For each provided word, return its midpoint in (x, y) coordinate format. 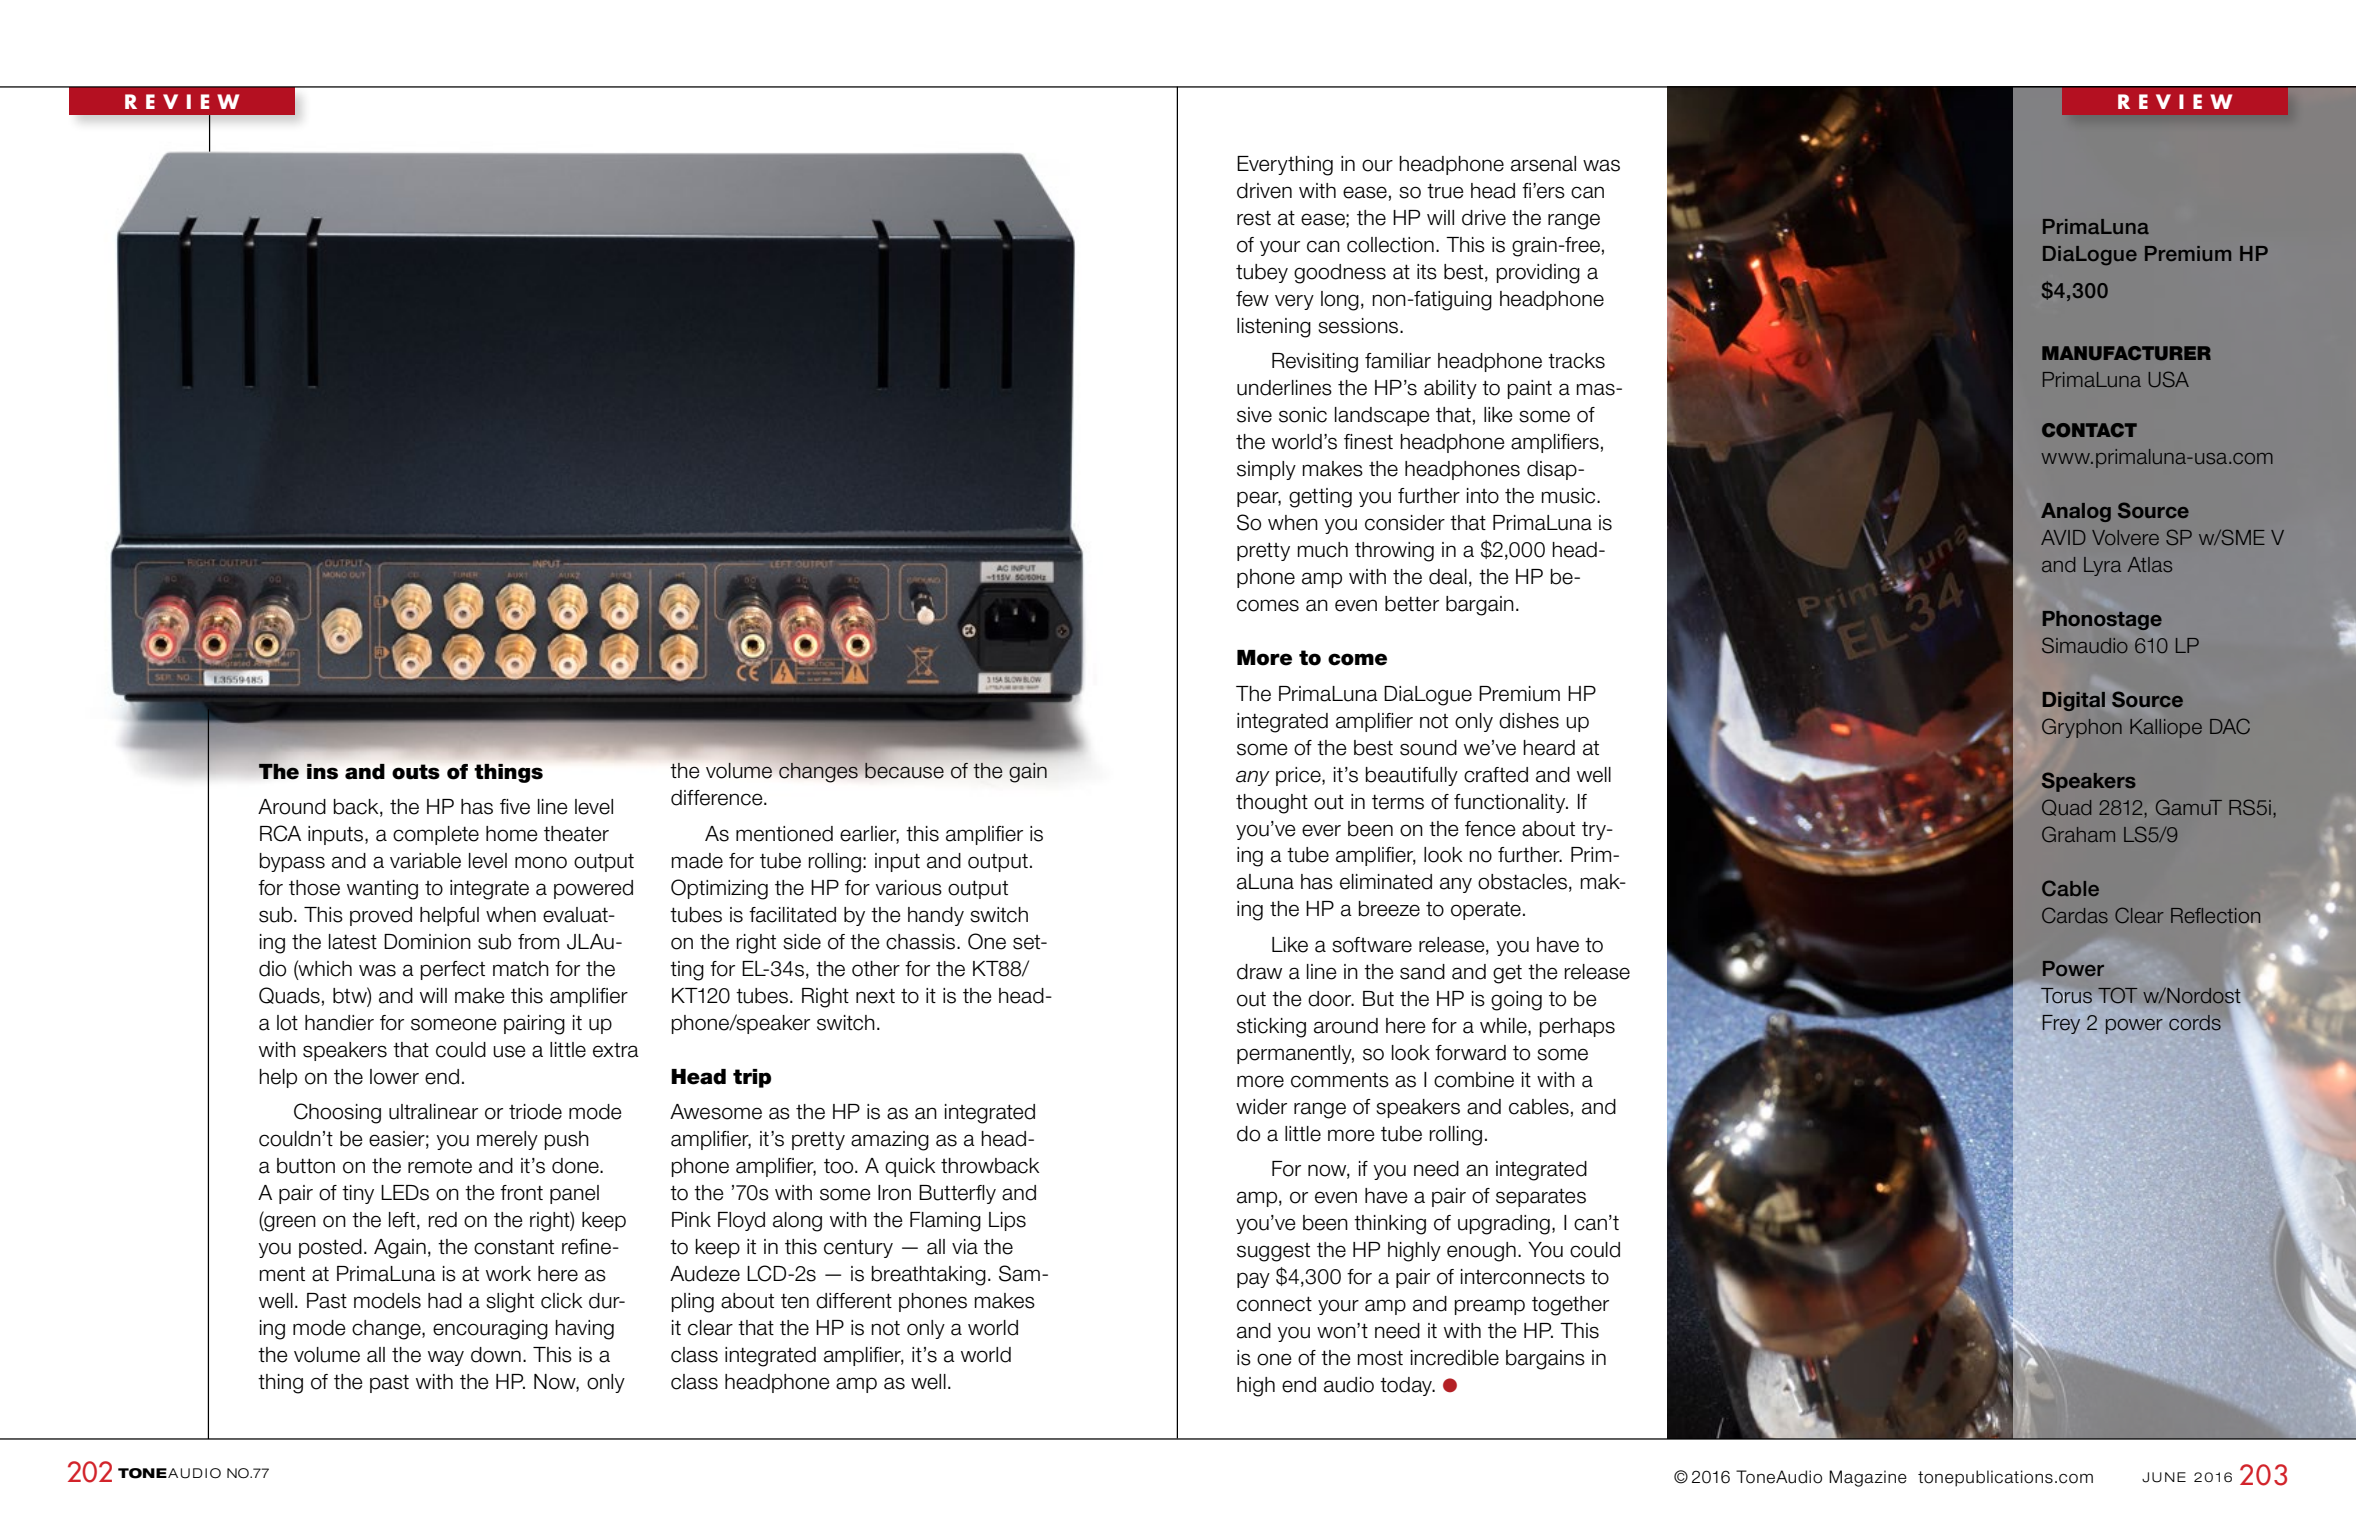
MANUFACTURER (2126, 353)
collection (1390, 245)
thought (1272, 804)
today (1407, 1386)
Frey (2061, 1024)
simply (1266, 470)
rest (1254, 218)
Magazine (1868, 1478)
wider (1261, 1107)
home (512, 834)
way (446, 1358)
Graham (2078, 834)
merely (507, 1140)
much (1323, 550)
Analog (2076, 512)
